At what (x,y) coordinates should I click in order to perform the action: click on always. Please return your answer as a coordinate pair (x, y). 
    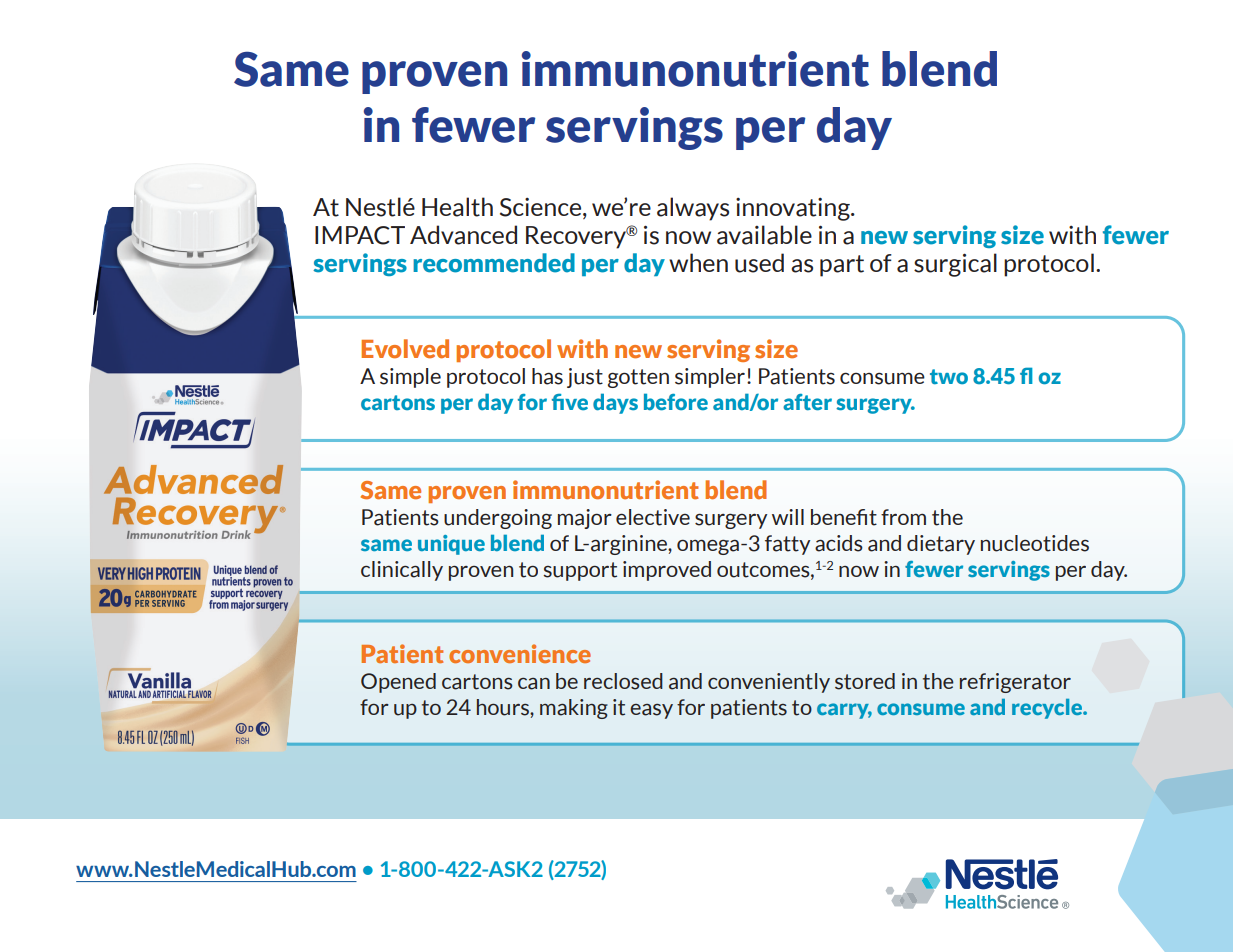
    Looking at the image, I should click on (693, 209).
